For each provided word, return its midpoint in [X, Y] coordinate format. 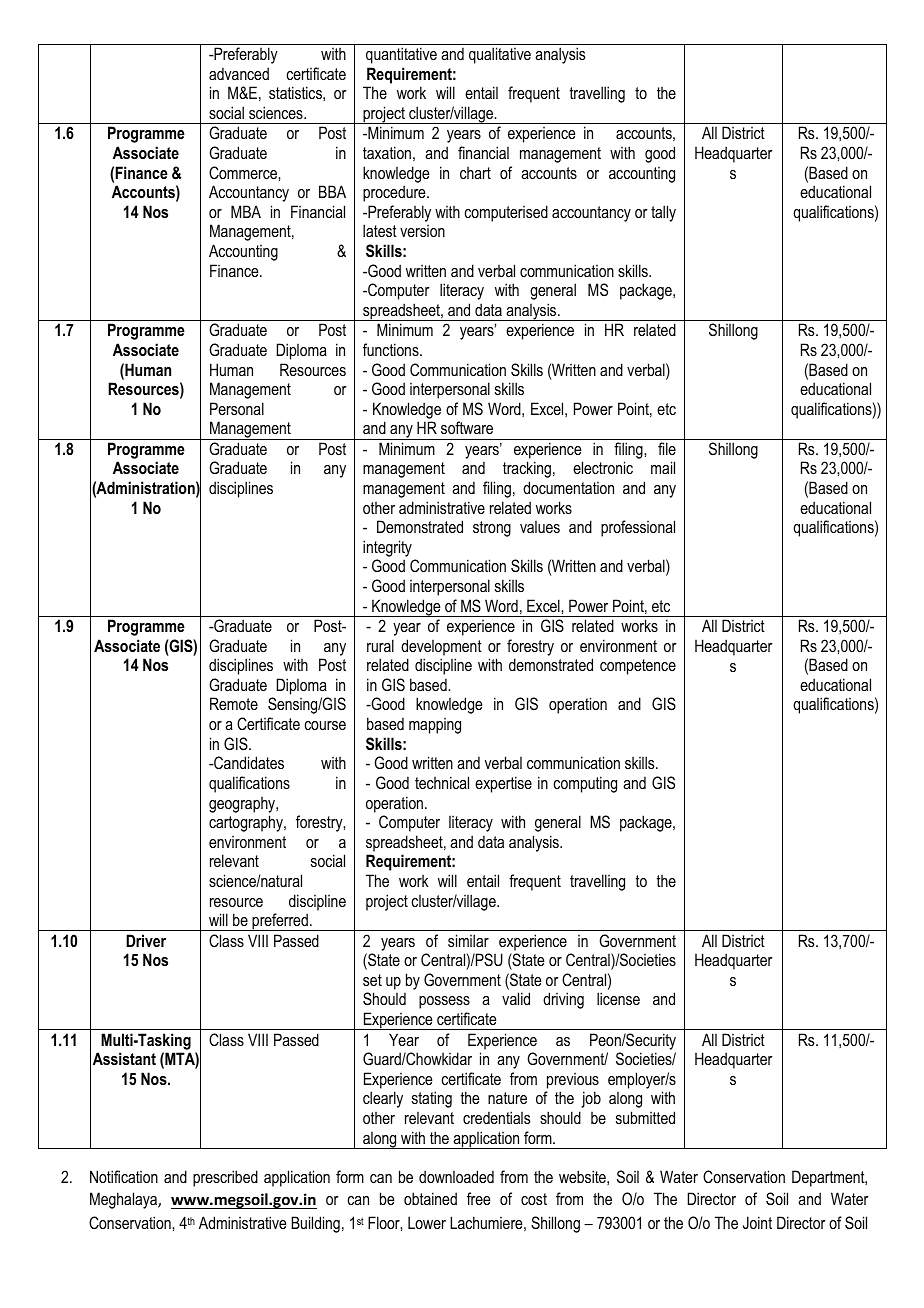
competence [638, 667]
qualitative [500, 55]
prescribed [225, 1178]
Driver [146, 940]
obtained [430, 1198]
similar [468, 940]
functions [392, 349]
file [667, 448]
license [618, 998]
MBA [246, 211]
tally [663, 213]
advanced [239, 73]
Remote [234, 703]
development [441, 647]
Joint [757, 1222]
